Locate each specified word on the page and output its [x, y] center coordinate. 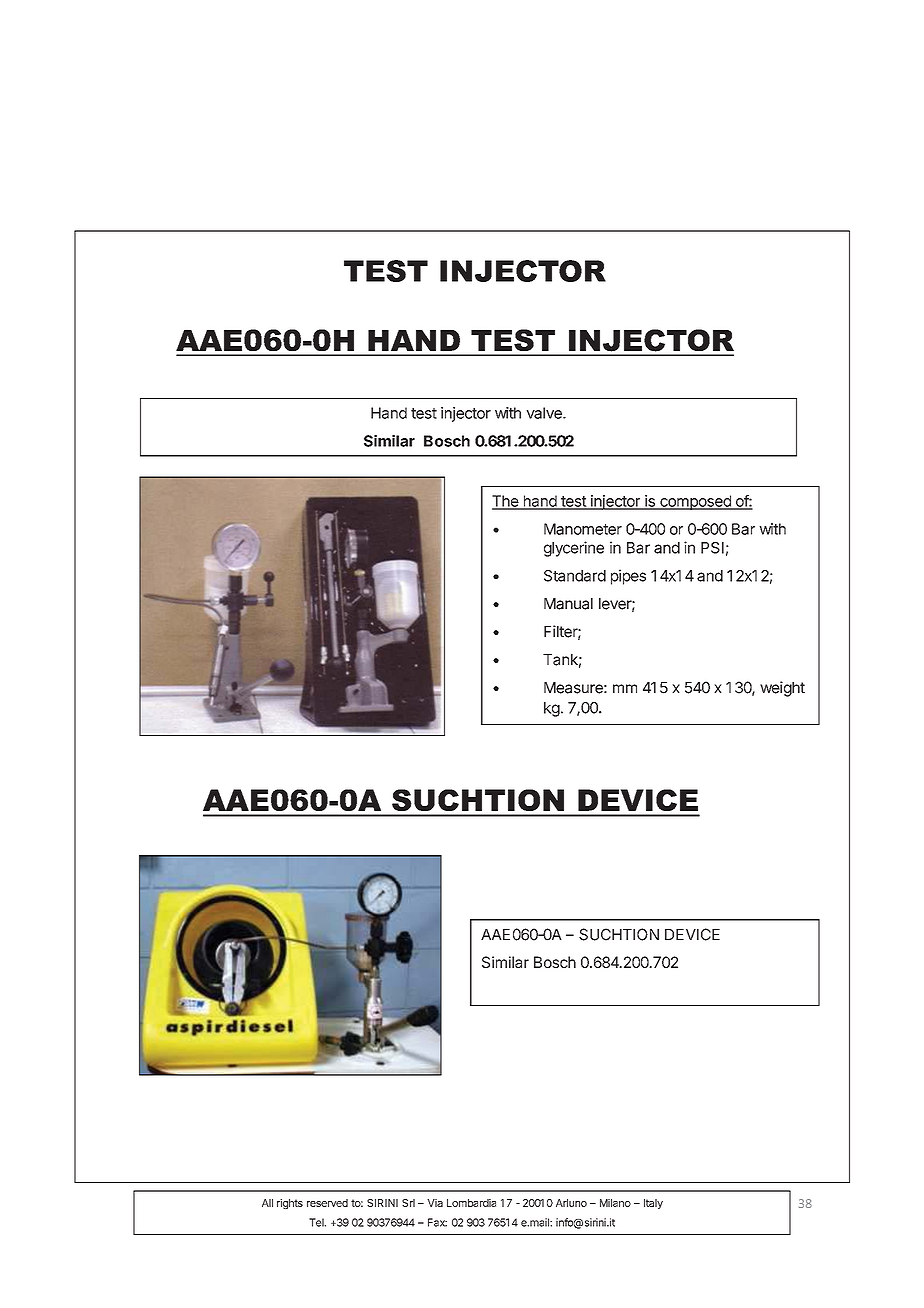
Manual [568, 604]
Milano [615, 1203]
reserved [327, 1203]
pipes [628, 577]
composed [695, 502]
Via [435, 1203]
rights [290, 1204]
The [506, 502]
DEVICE [692, 934]
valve [545, 413]
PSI [712, 548]
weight [782, 689]
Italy [653, 1204]
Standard [575, 576]
